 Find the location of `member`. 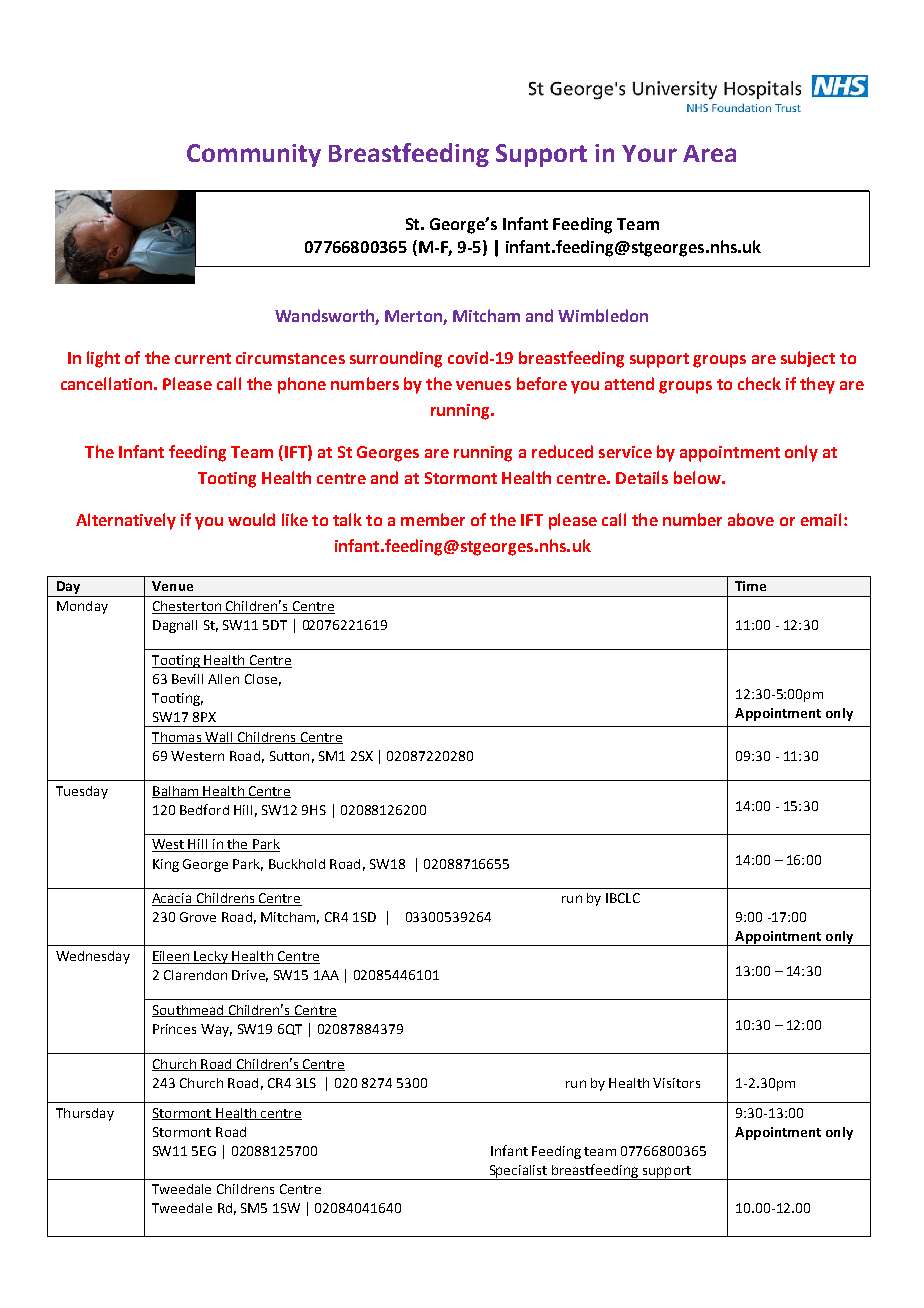

member is located at coordinates (433, 519).
